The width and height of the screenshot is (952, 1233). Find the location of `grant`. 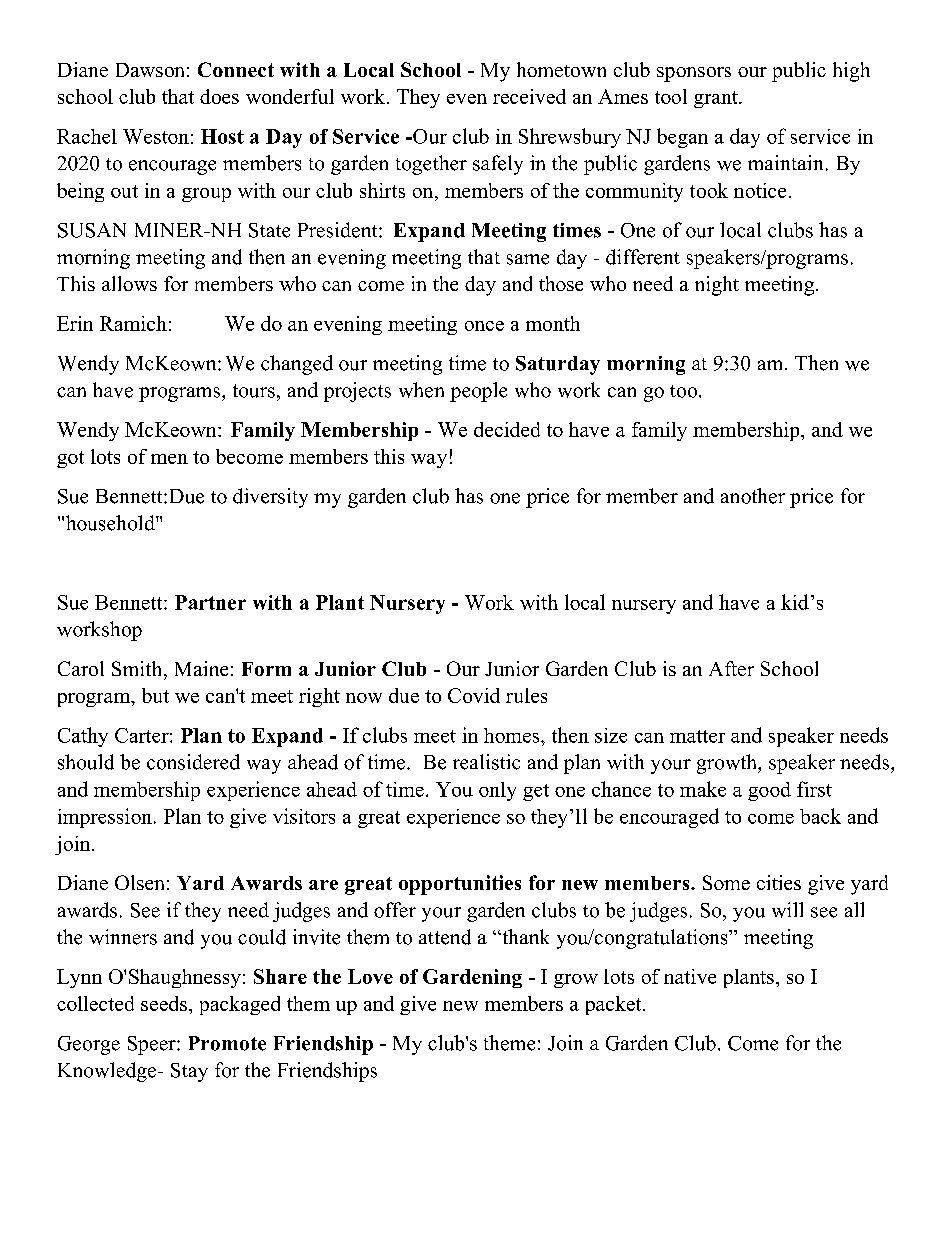

grant is located at coordinates (717, 99).
